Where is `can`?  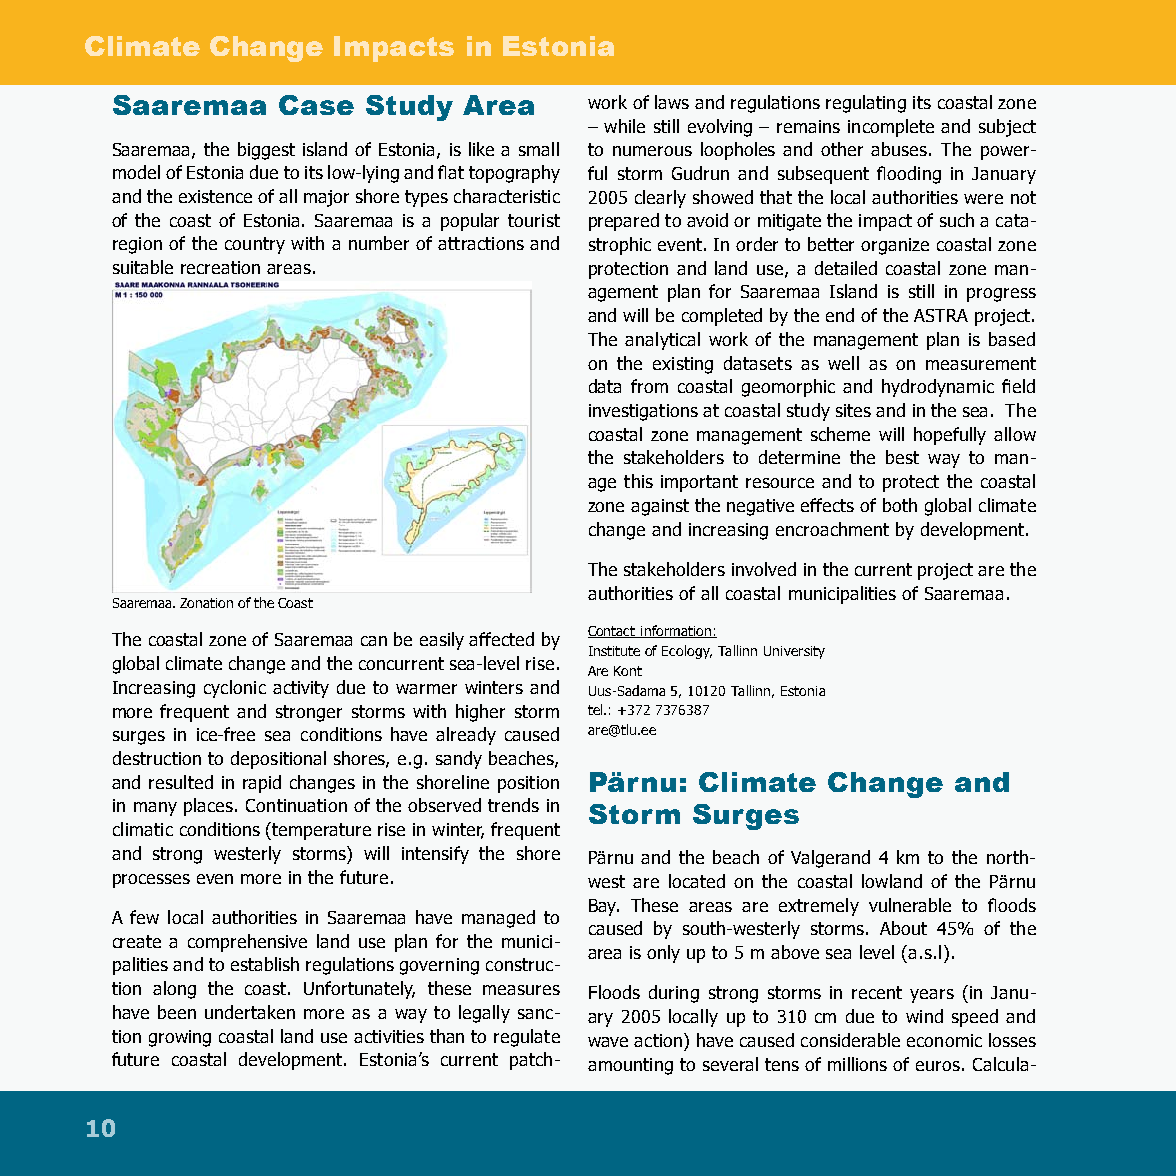 can is located at coordinates (374, 641).
